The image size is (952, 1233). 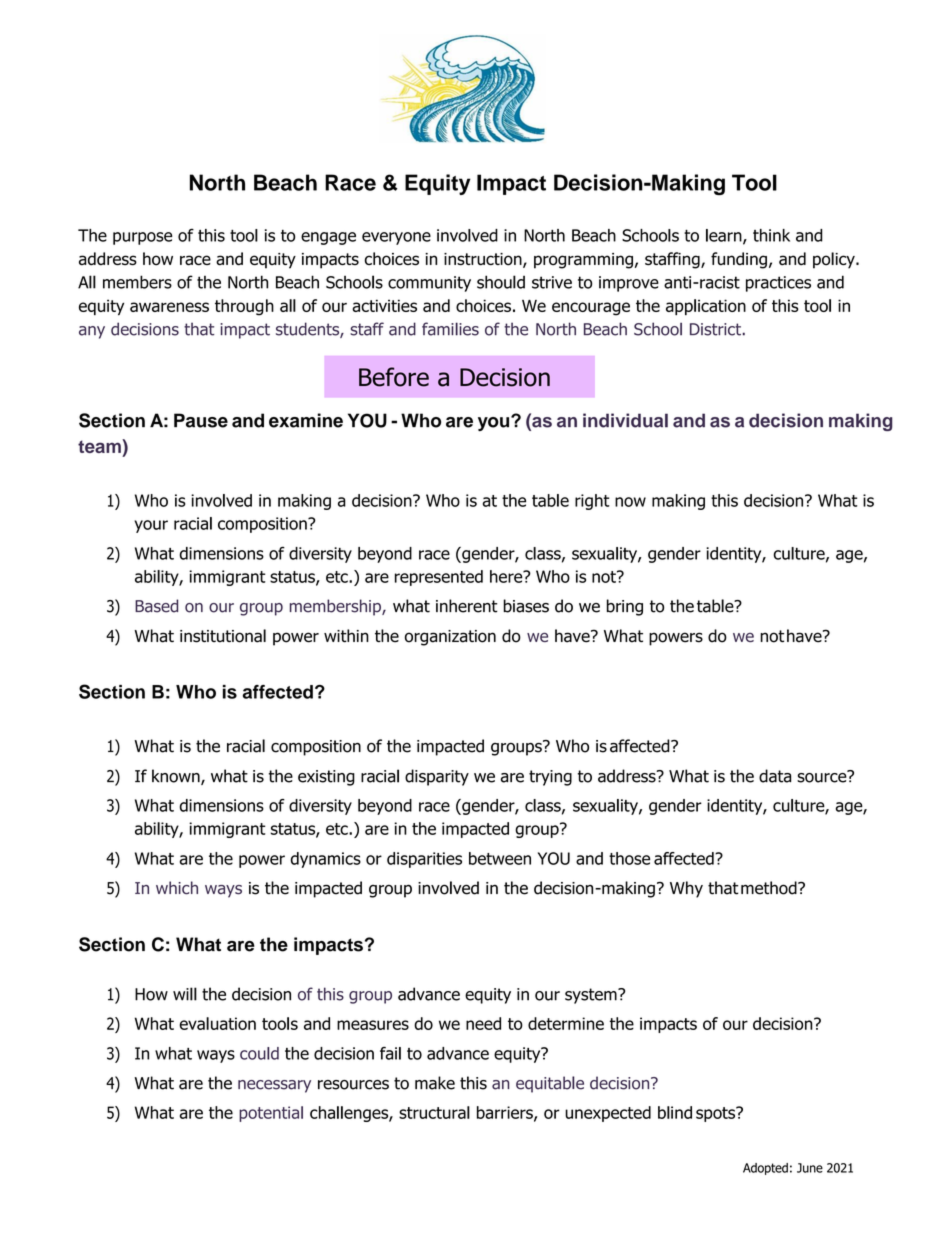 What do you see at coordinates (271, 1114) in the screenshot?
I see `potential` at bounding box center [271, 1114].
